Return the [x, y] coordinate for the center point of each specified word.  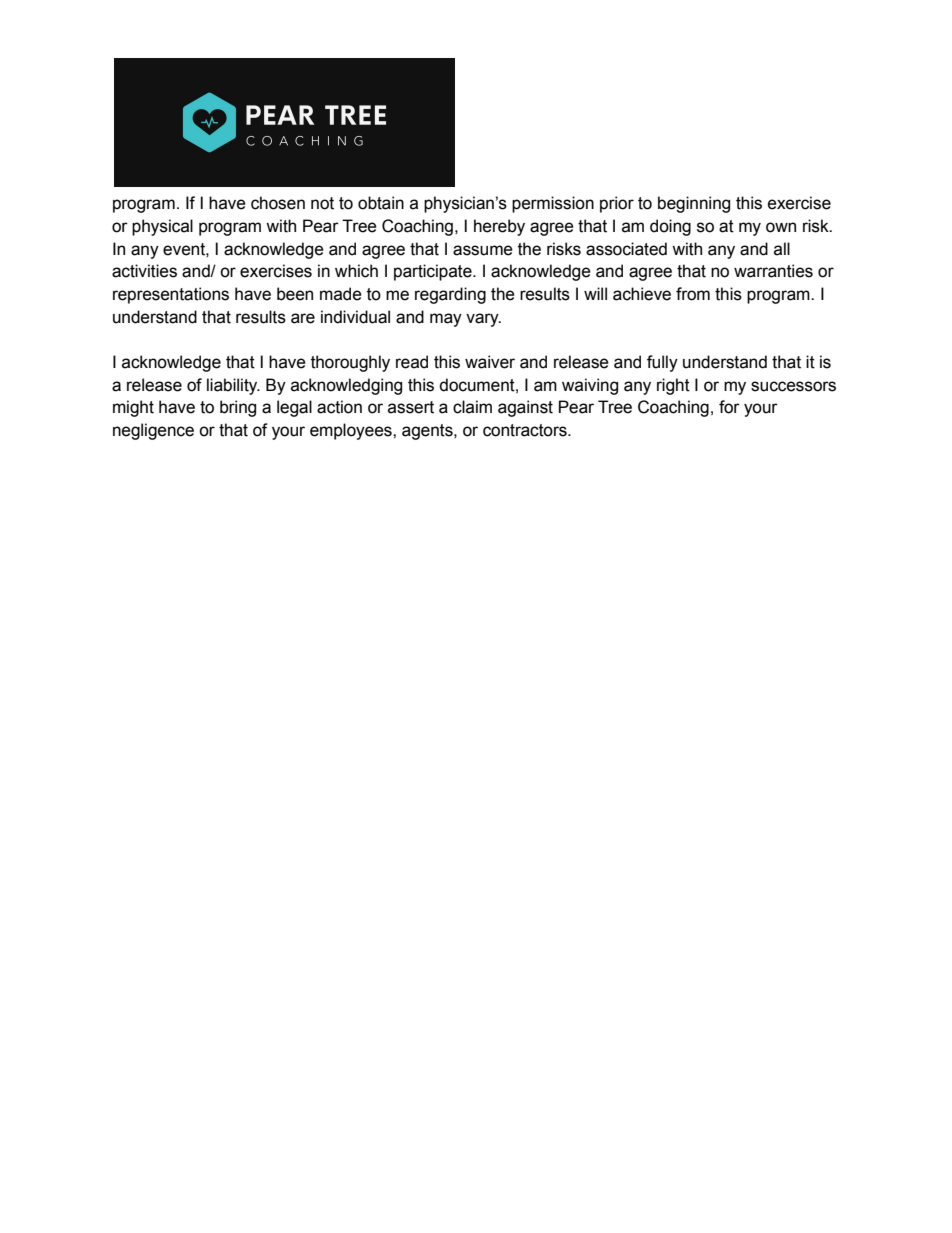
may [446, 320]
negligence [153, 431]
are [303, 318]
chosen [278, 203]
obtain [381, 203]
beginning [694, 204]
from [693, 294]
